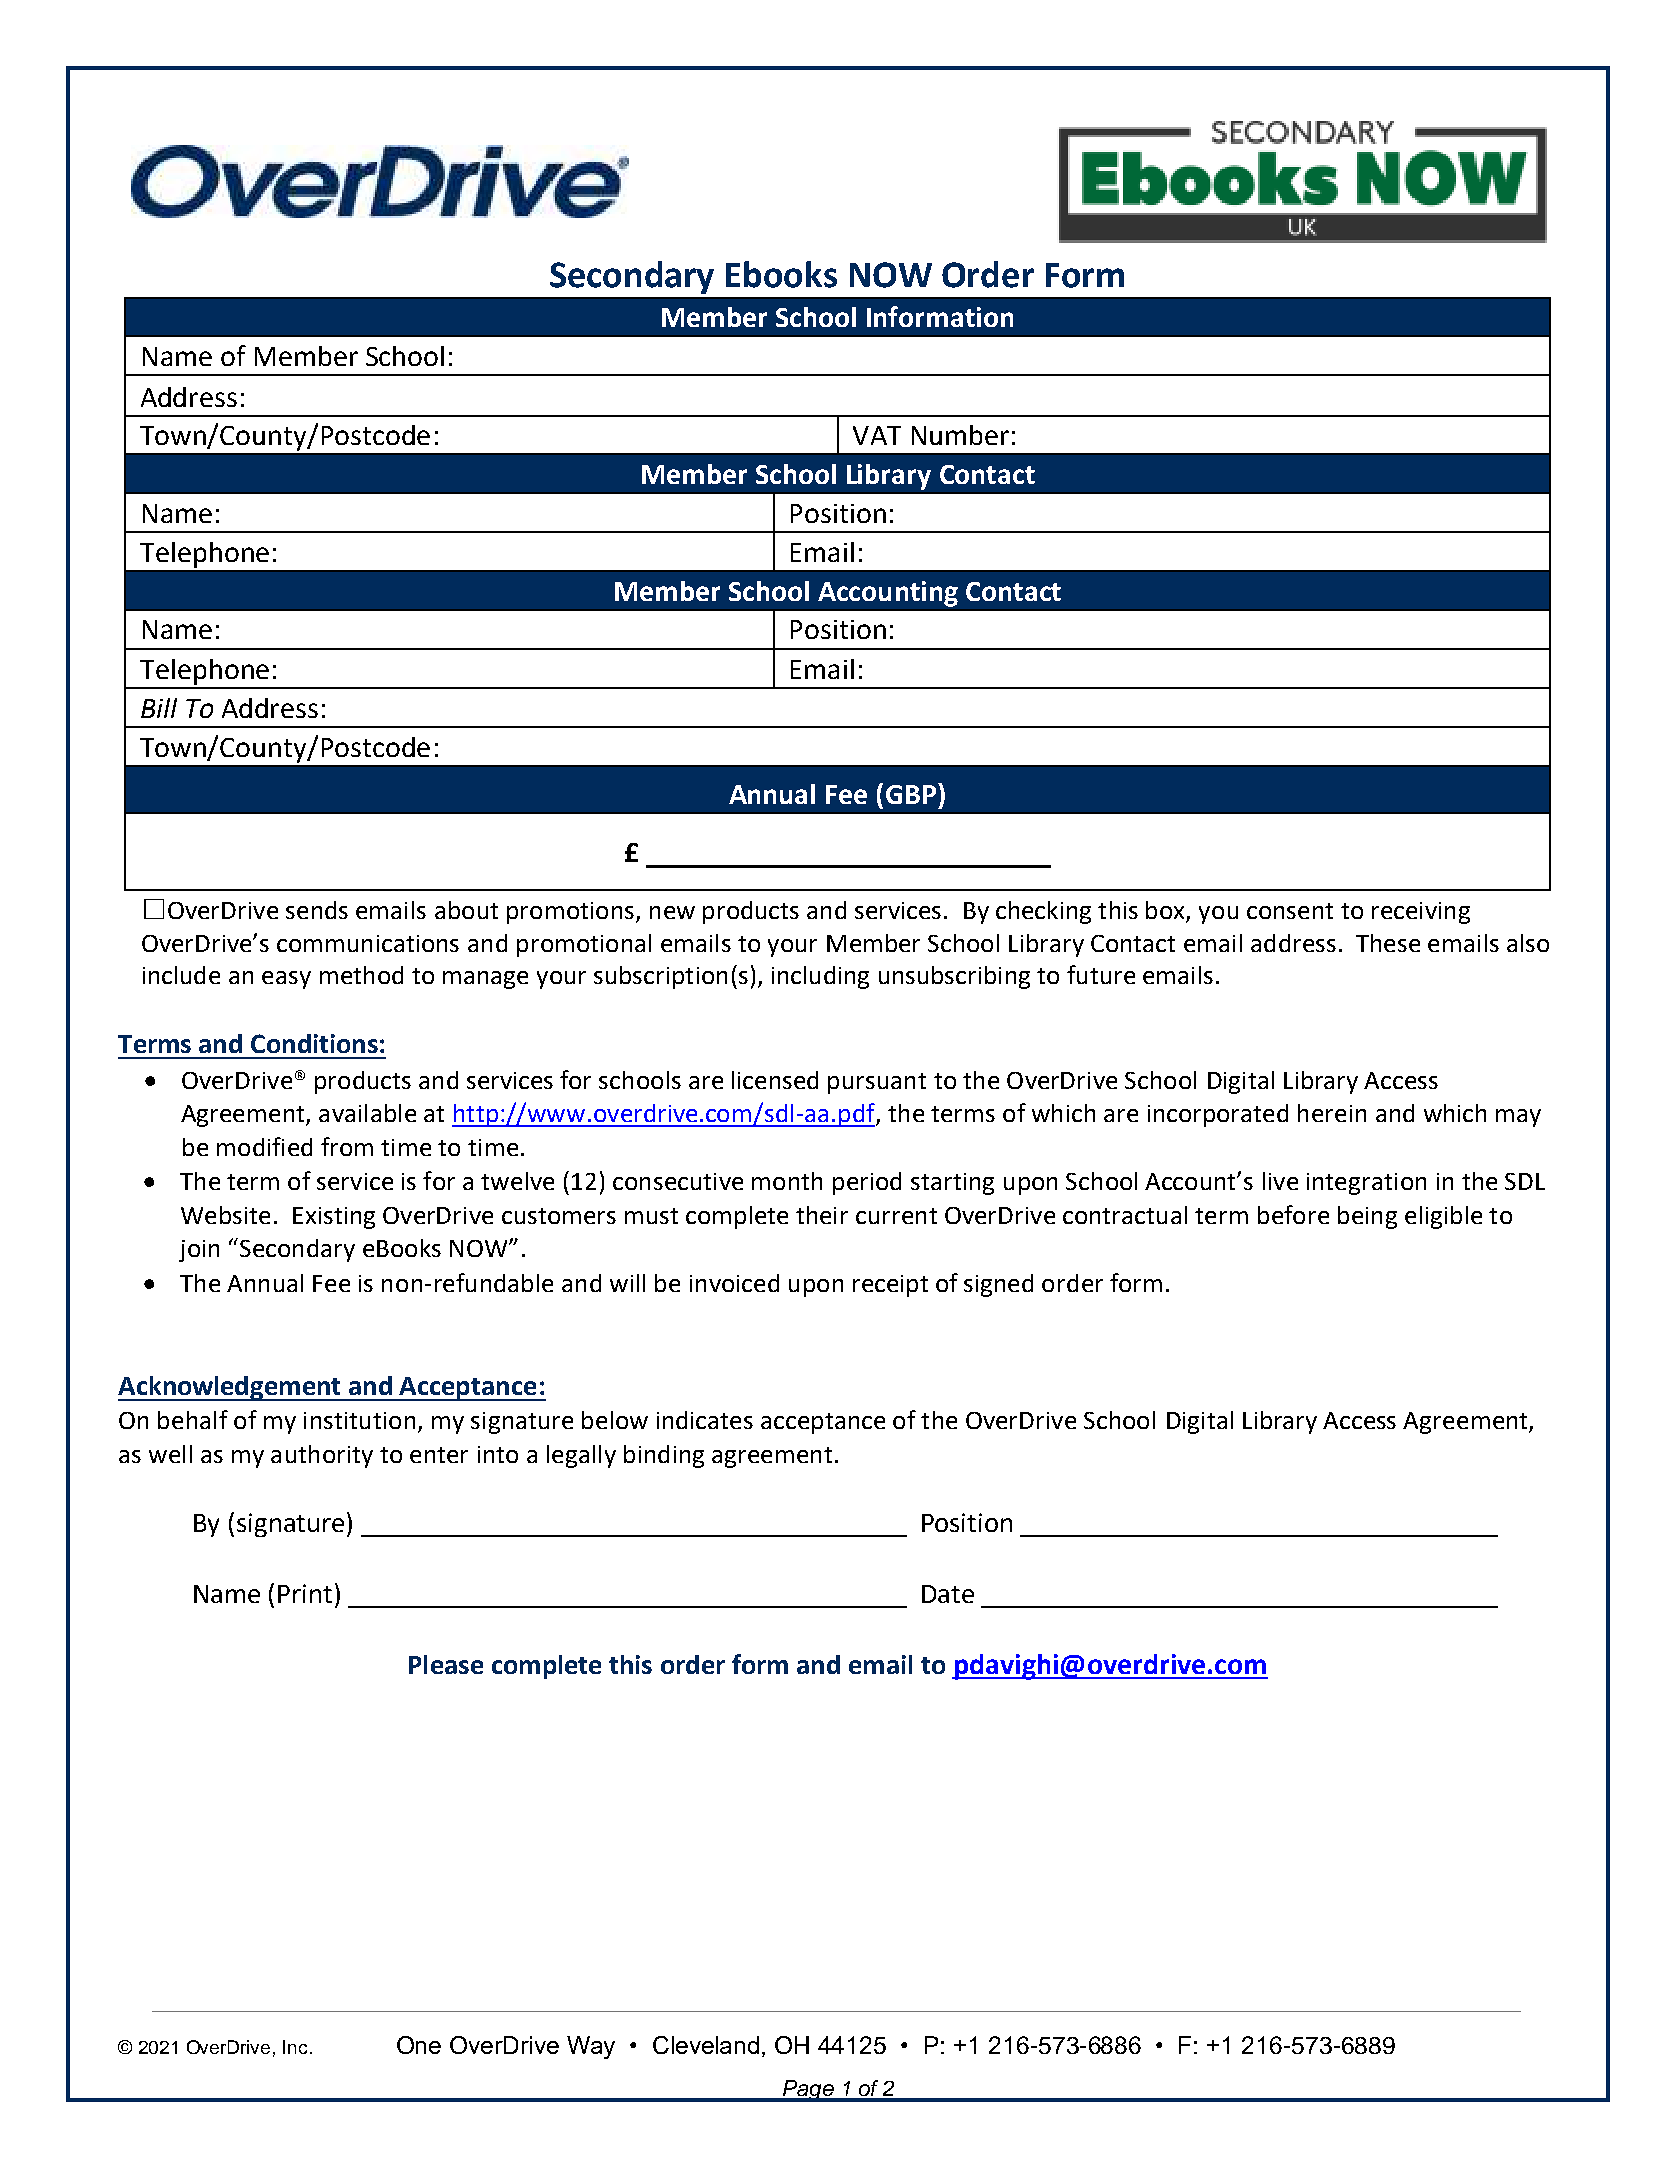 The width and height of the document is (1675, 2167). What do you see at coordinates (706, 2045) in the document?
I see `Cleveland` at bounding box center [706, 2045].
